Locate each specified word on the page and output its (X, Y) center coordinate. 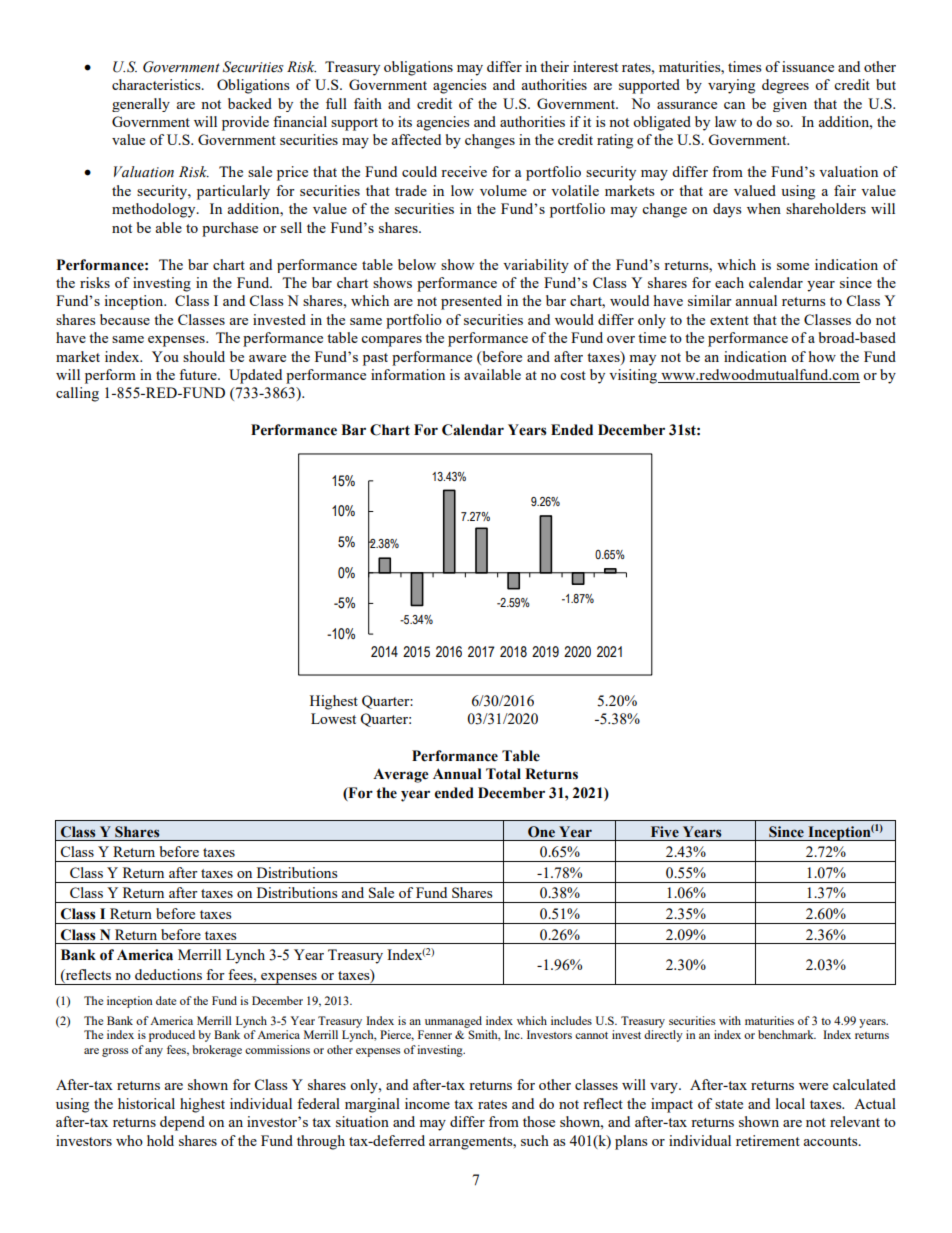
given (790, 105)
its (405, 121)
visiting (634, 376)
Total (503, 774)
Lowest (333, 718)
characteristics (157, 84)
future (199, 374)
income (427, 1103)
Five (665, 832)
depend (182, 1123)
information (408, 374)
